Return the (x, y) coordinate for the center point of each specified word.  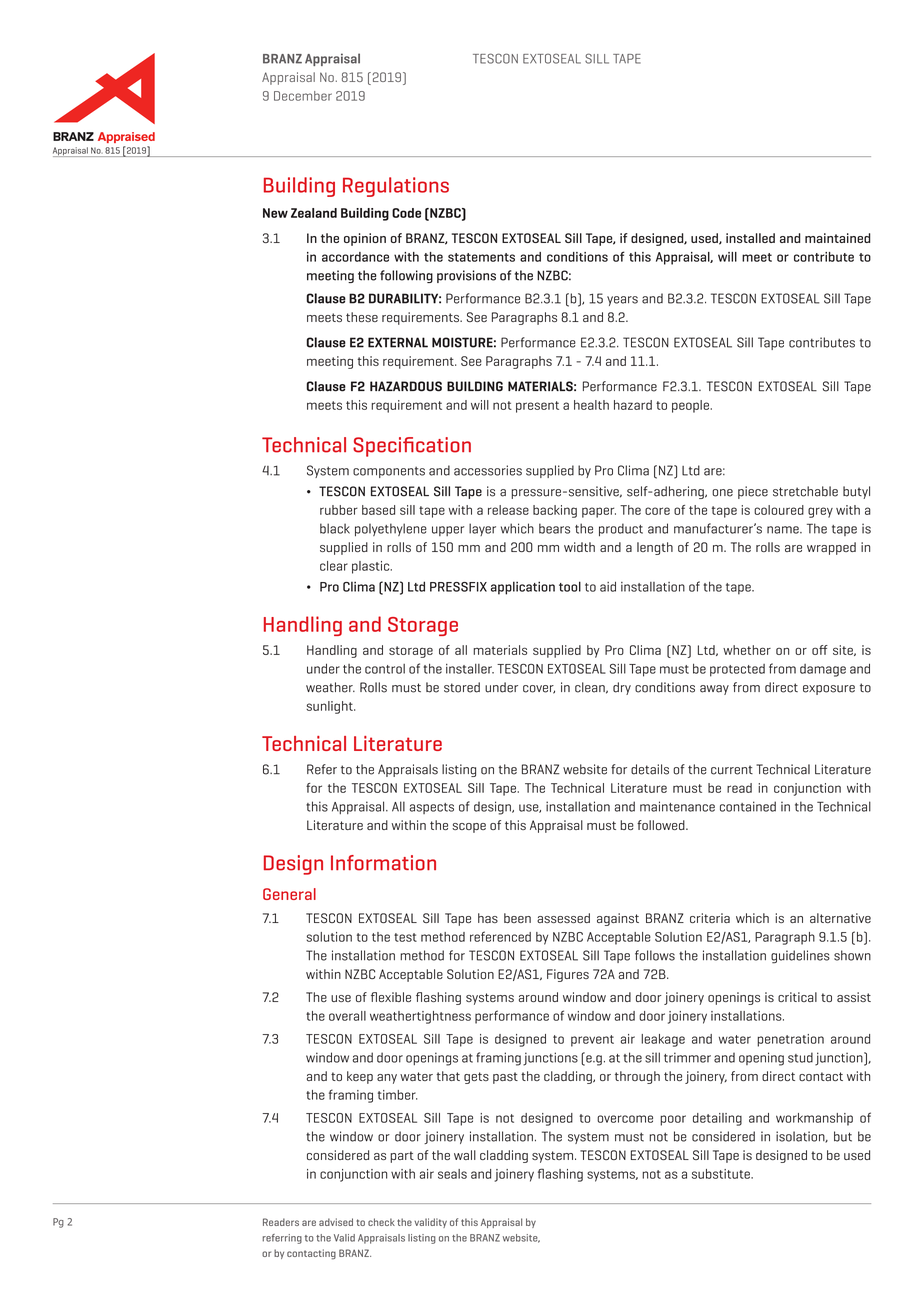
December (303, 96)
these (362, 317)
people (690, 406)
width (579, 547)
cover (539, 689)
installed (750, 238)
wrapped (831, 548)
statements (481, 257)
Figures (568, 975)
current (732, 770)
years (622, 301)
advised (336, 1222)
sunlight (330, 707)
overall (347, 1016)
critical (797, 997)
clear (334, 566)
